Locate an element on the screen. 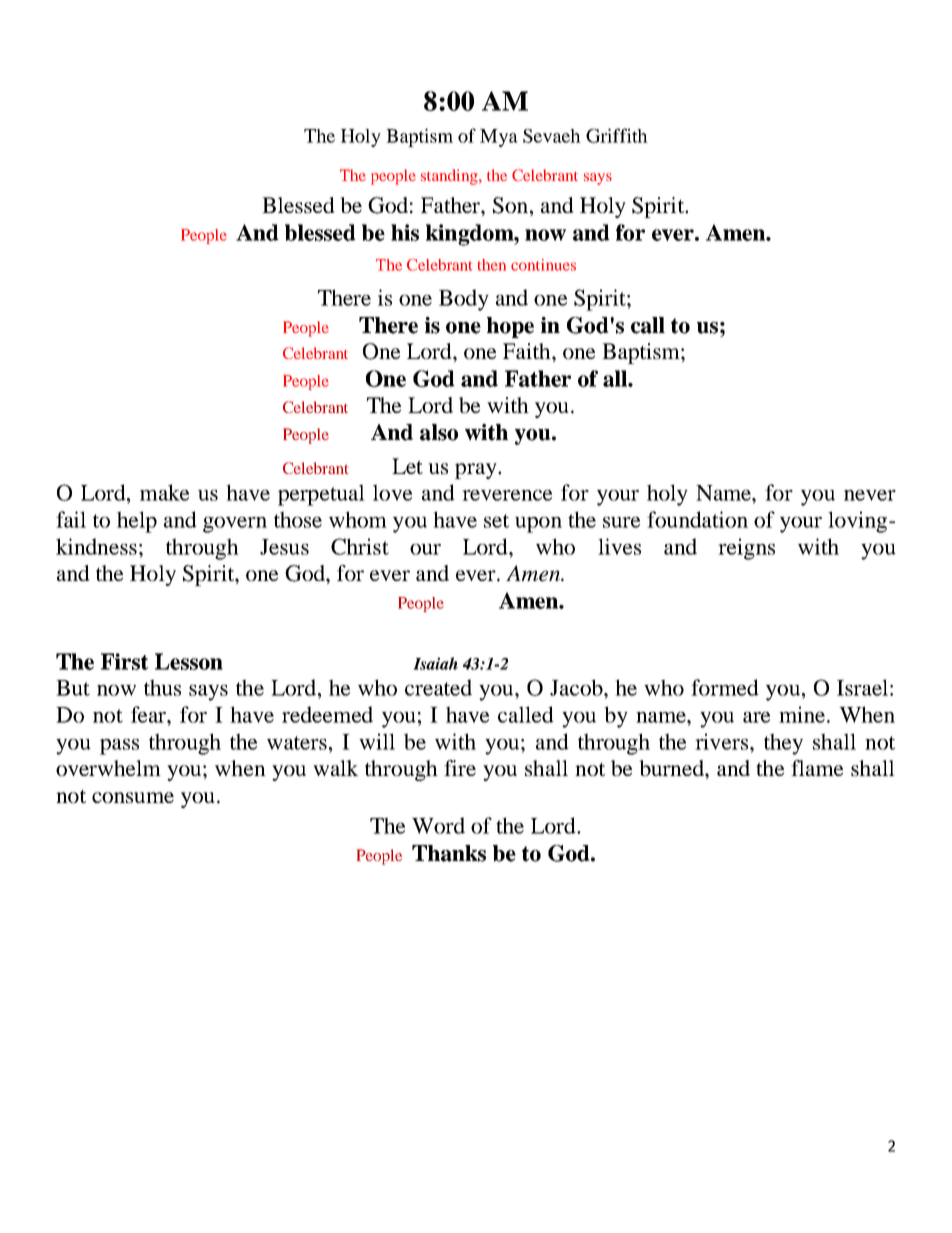 This screenshot has height=1233, width=952. make is located at coordinates (164, 492).
